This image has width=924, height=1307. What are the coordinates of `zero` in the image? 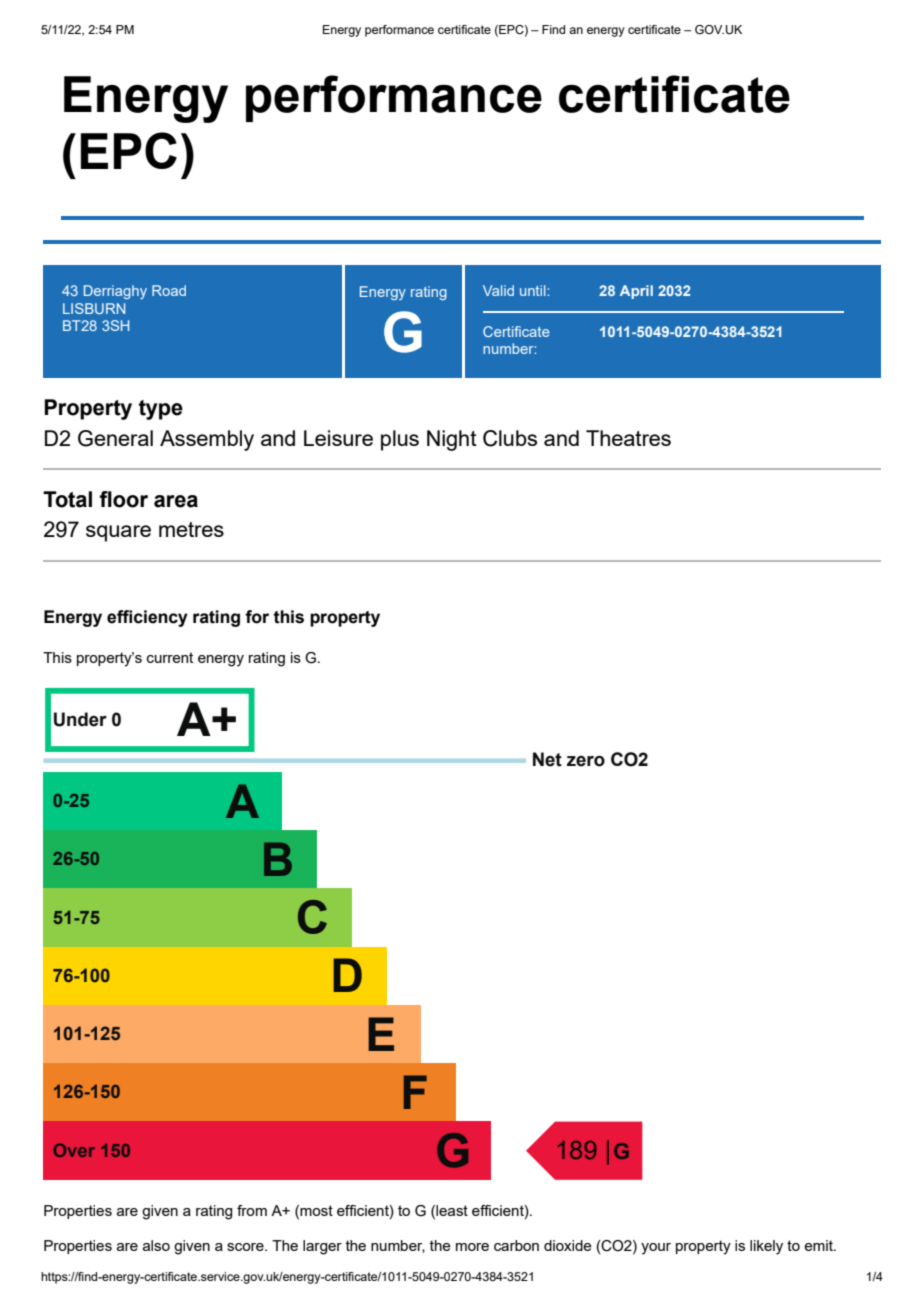 It's located at (586, 761).
